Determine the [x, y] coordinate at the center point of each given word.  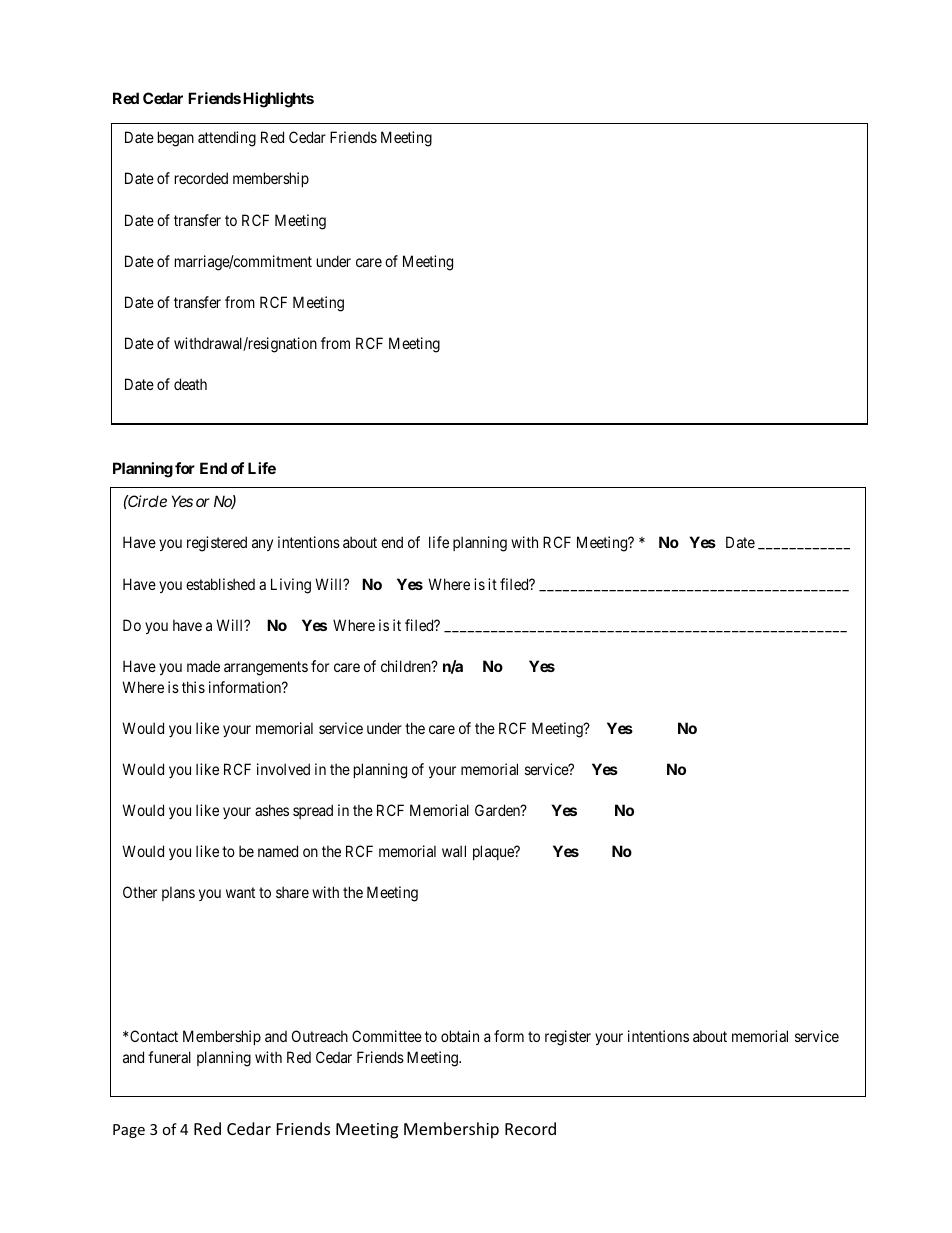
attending [227, 139]
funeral [169, 1057]
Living [291, 586]
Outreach [320, 1036]
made [203, 666]
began [176, 139]
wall [454, 851]
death [190, 384]
